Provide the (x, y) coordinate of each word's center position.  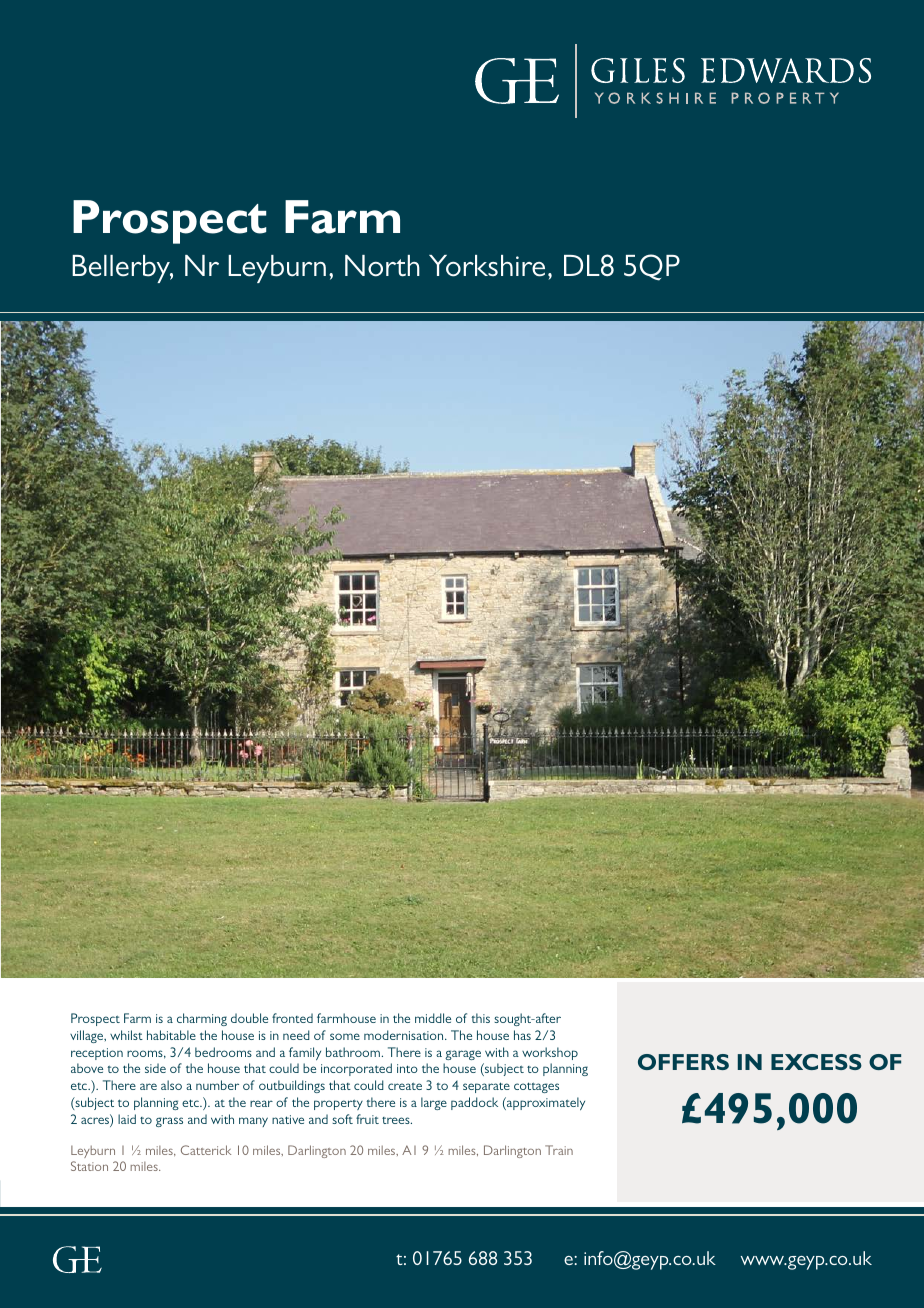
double (249, 1018)
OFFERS (683, 1062)
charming (202, 1019)
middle (433, 1018)
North (382, 266)
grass (169, 1122)
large (434, 1103)
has (522, 1035)
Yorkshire (487, 266)
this (480, 1018)
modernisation (405, 1035)
